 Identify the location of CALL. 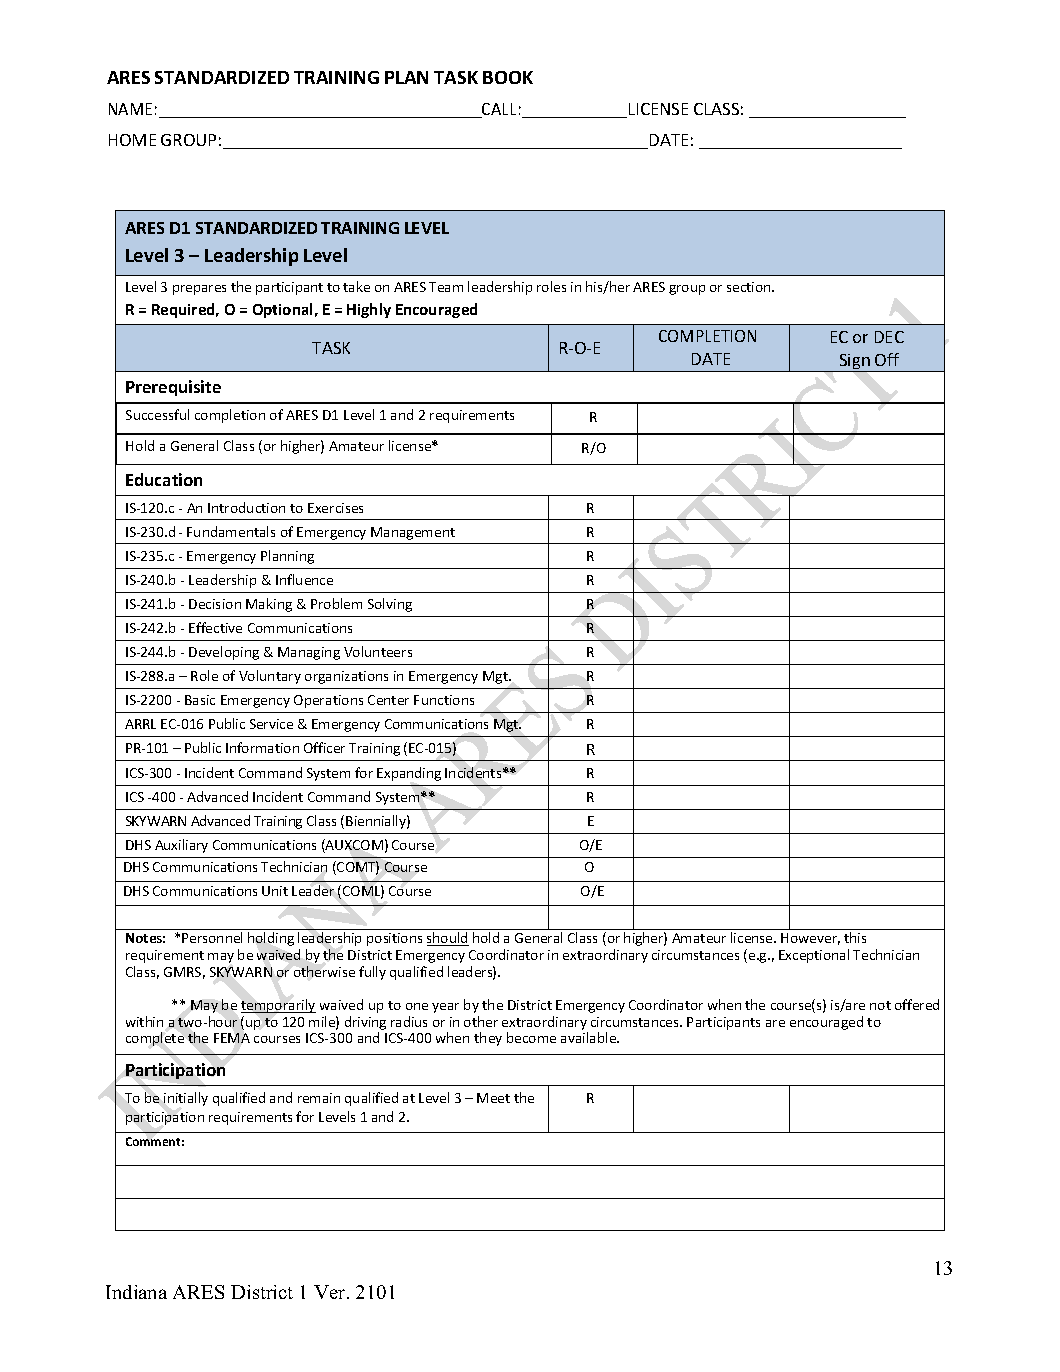
(498, 110).
